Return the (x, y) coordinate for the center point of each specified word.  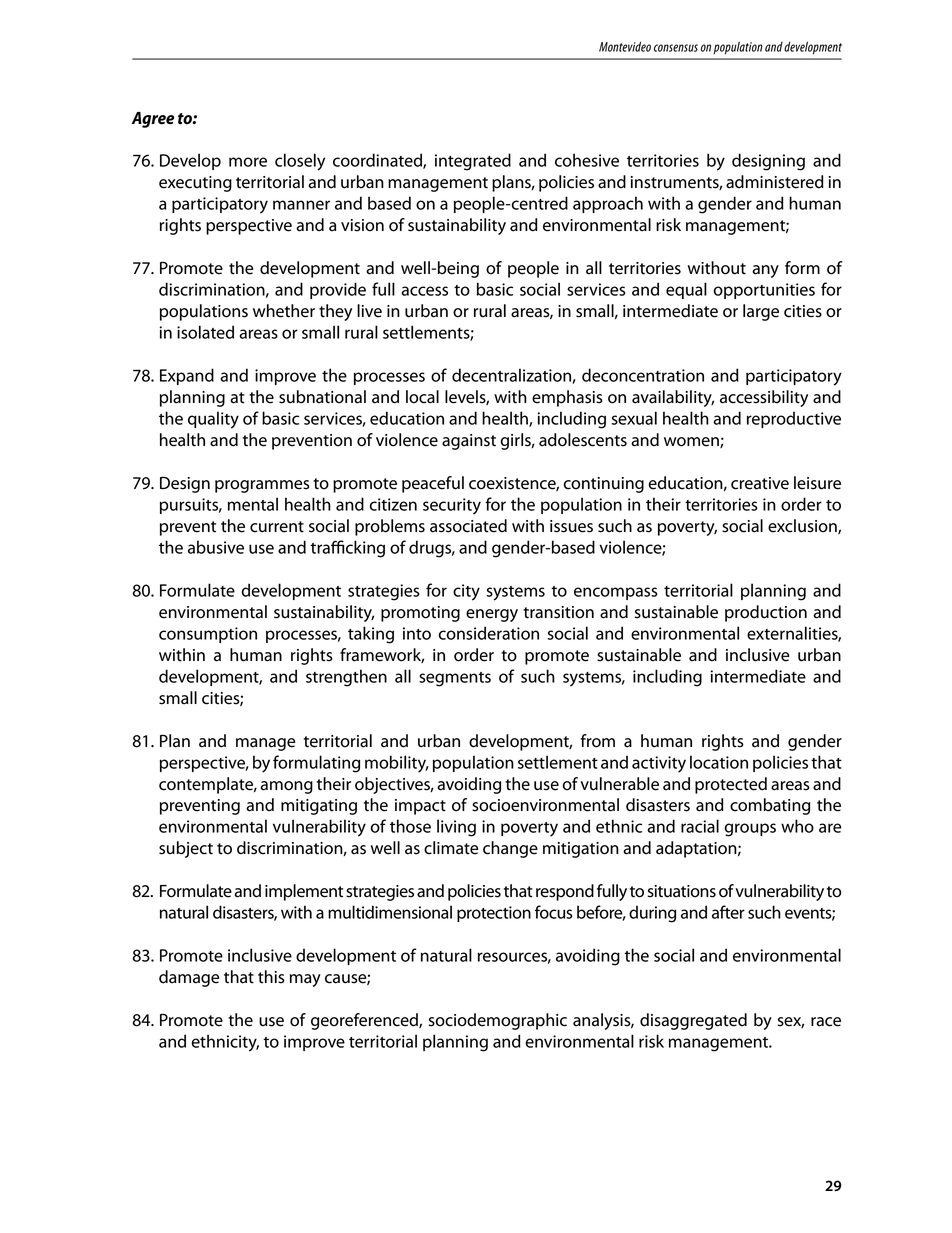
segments (455, 679)
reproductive (794, 419)
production (766, 613)
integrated (473, 162)
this (271, 977)
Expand (187, 376)
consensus (676, 48)
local (422, 397)
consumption (208, 635)
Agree (152, 120)
